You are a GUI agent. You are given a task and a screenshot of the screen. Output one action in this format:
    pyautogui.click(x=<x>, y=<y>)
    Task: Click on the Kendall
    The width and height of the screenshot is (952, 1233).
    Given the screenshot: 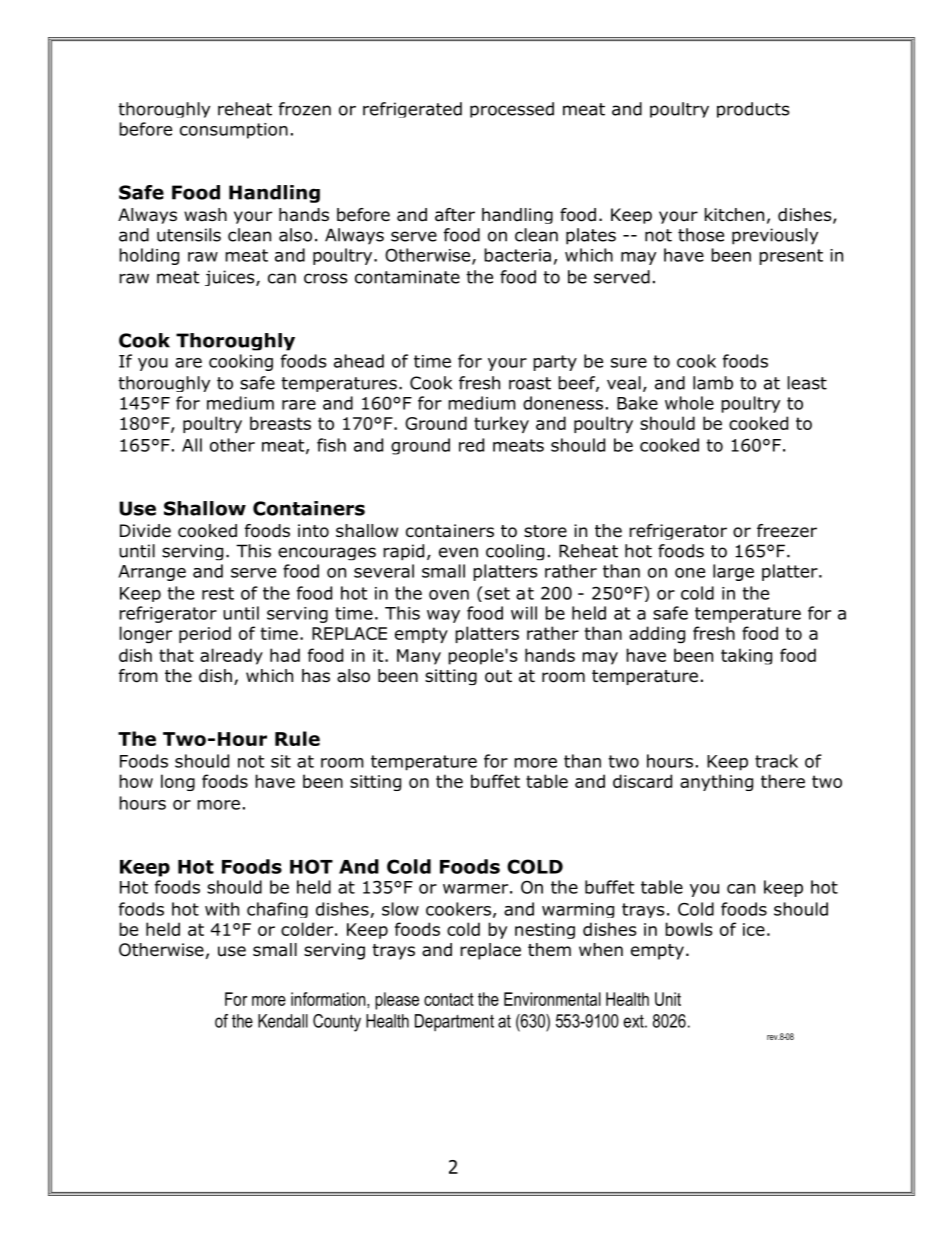 What is the action you would take?
    pyautogui.click(x=283, y=1021)
